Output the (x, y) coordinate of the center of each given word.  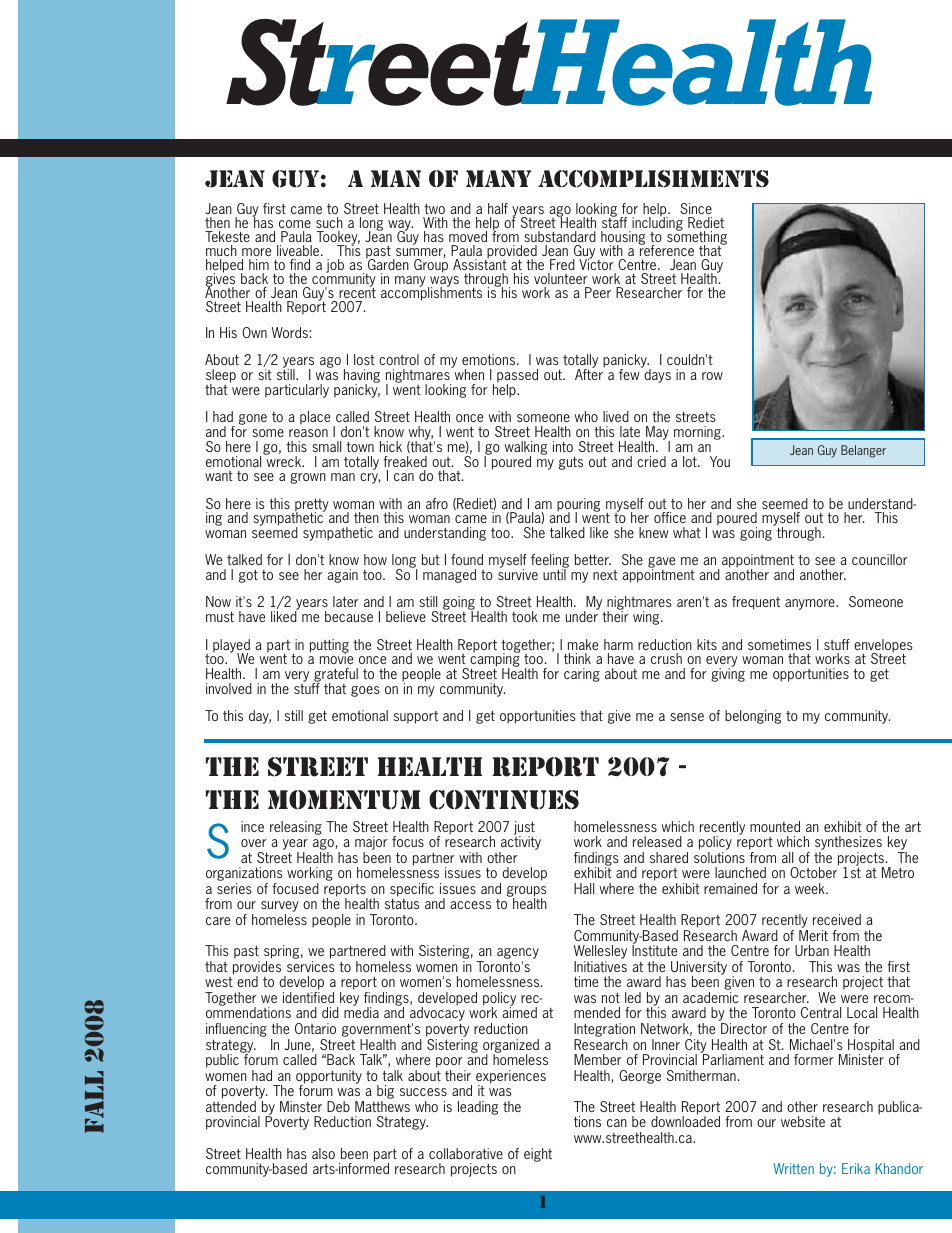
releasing (296, 828)
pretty (311, 506)
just (524, 829)
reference (666, 249)
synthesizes (848, 844)
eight (538, 1155)
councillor (880, 559)
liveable (299, 250)
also (323, 1153)
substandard (560, 236)
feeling (550, 562)
